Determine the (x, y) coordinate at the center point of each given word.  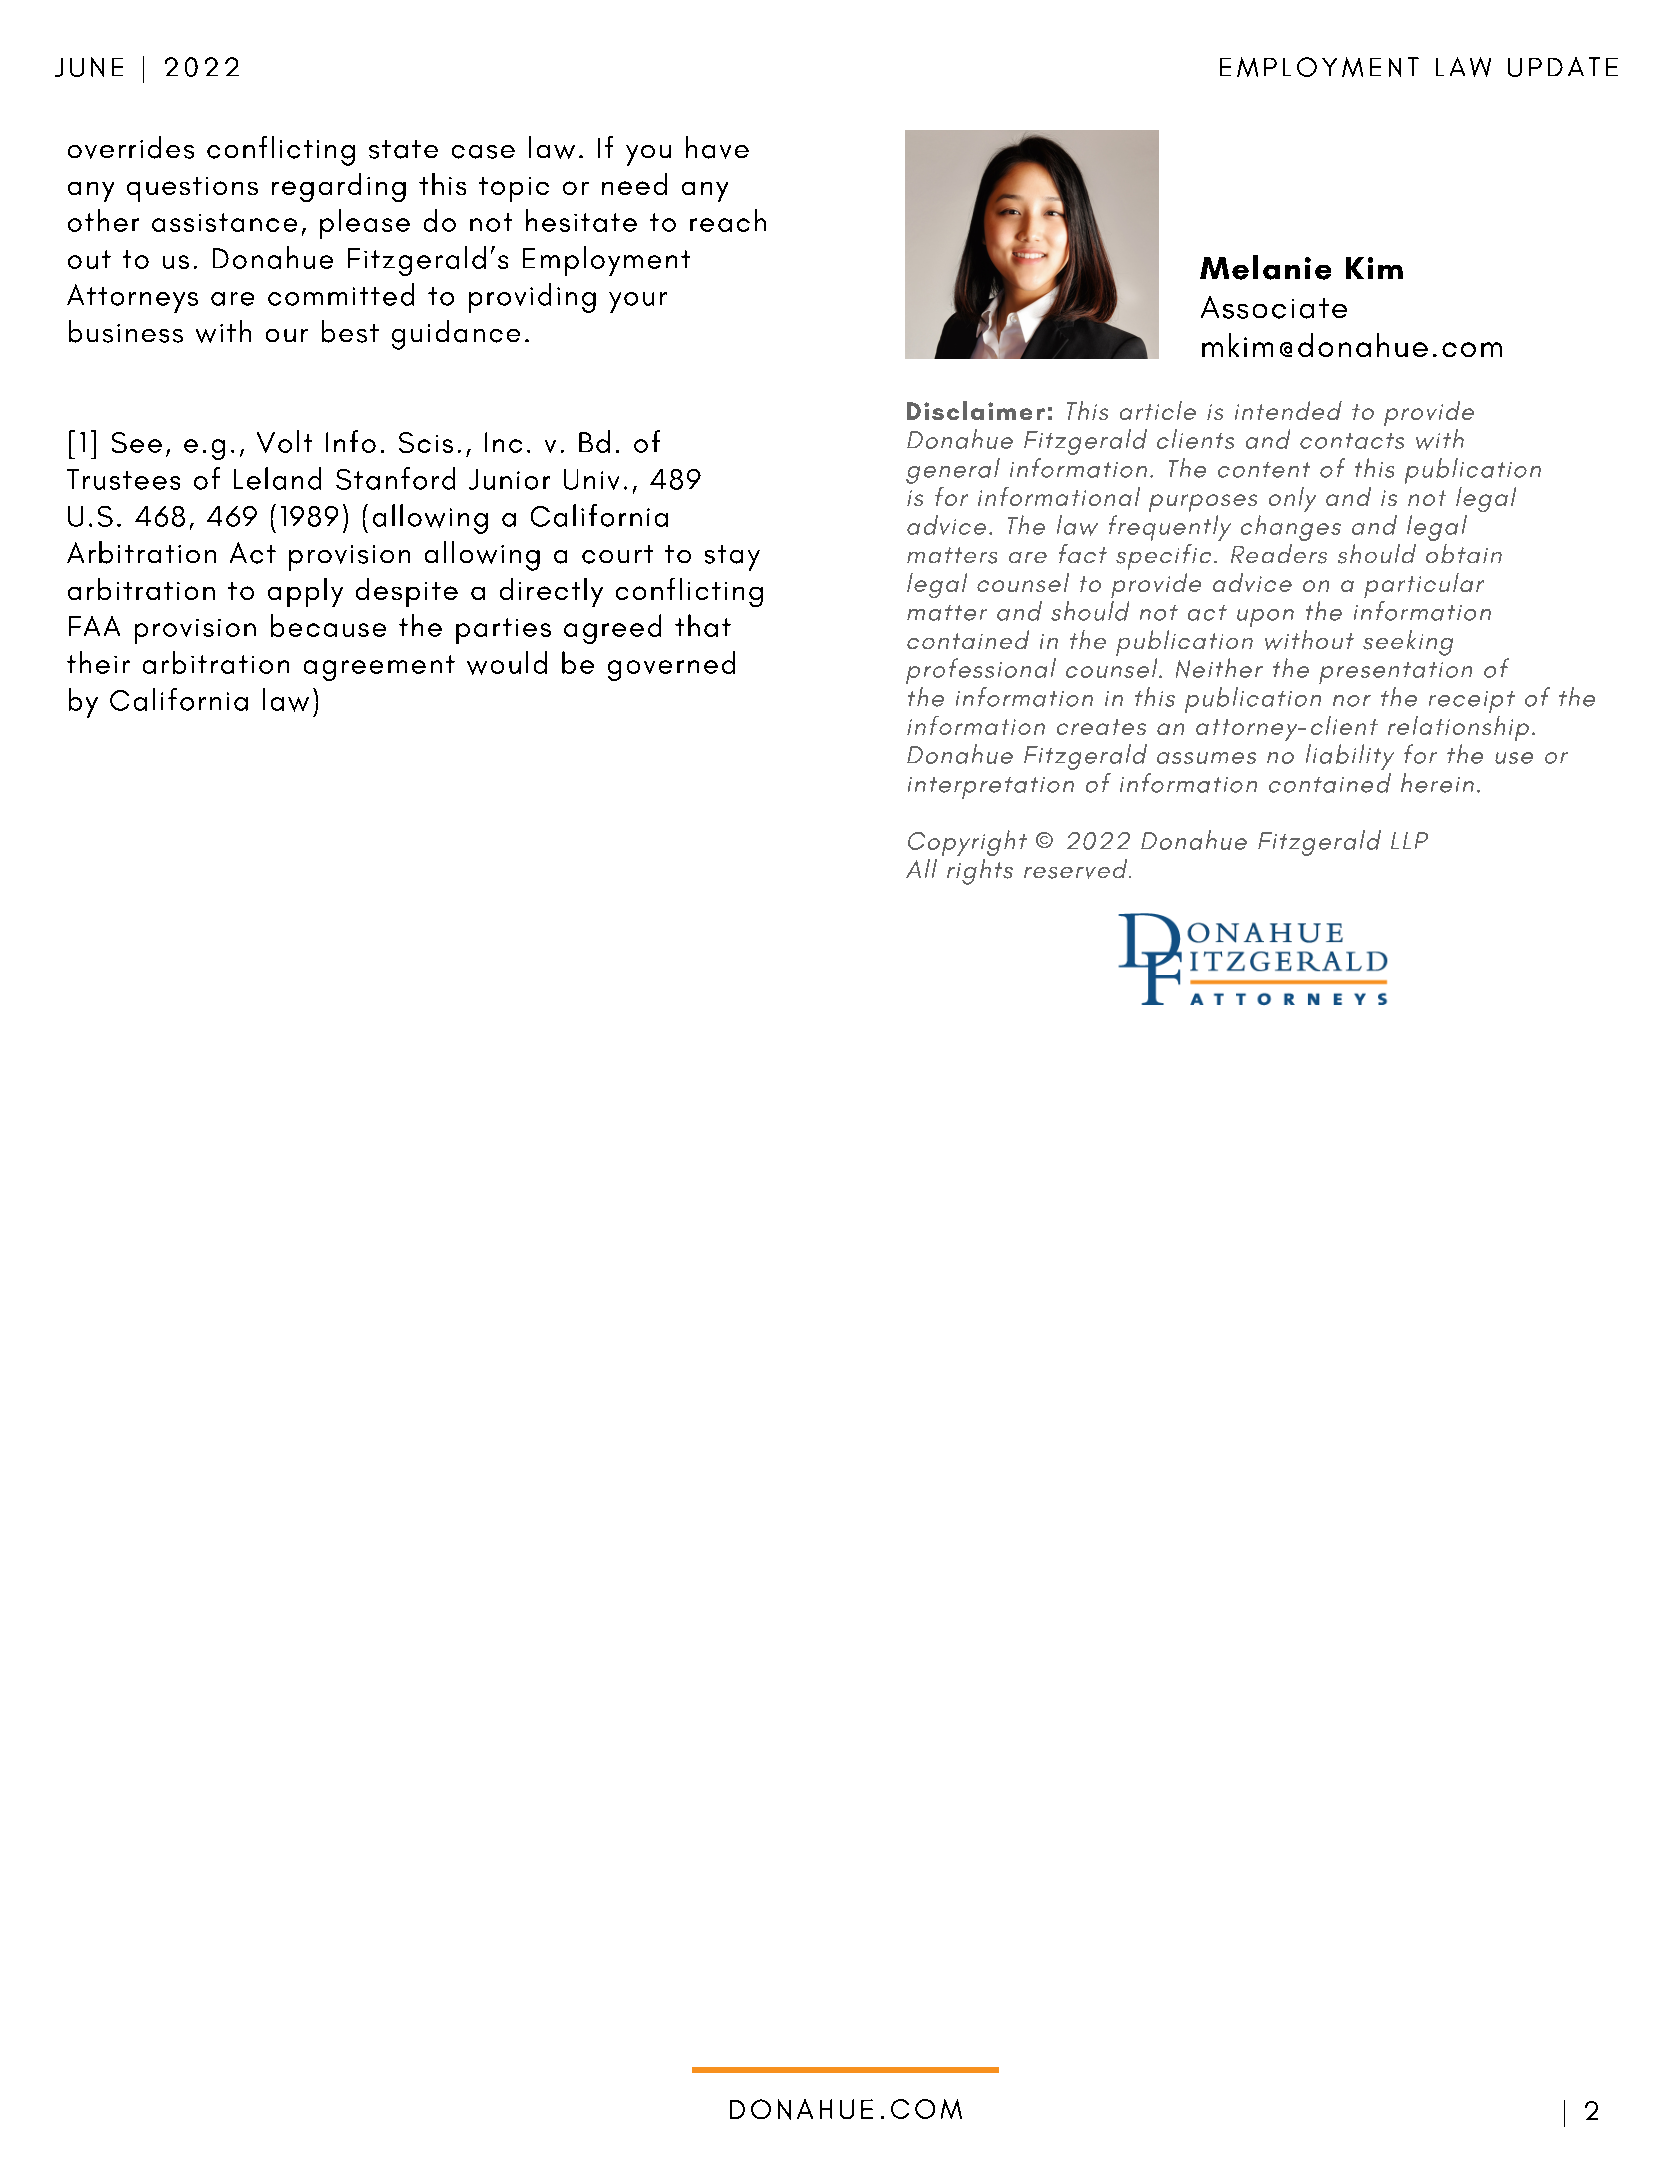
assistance (224, 222)
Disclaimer (976, 410)
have (717, 147)
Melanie (1265, 267)
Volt (284, 441)
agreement (379, 668)
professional (981, 671)
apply (305, 592)
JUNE (89, 67)
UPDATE (1563, 67)
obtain (1464, 553)
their (98, 662)
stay (732, 558)
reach (728, 220)
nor (1352, 701)
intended (1288, 410)
